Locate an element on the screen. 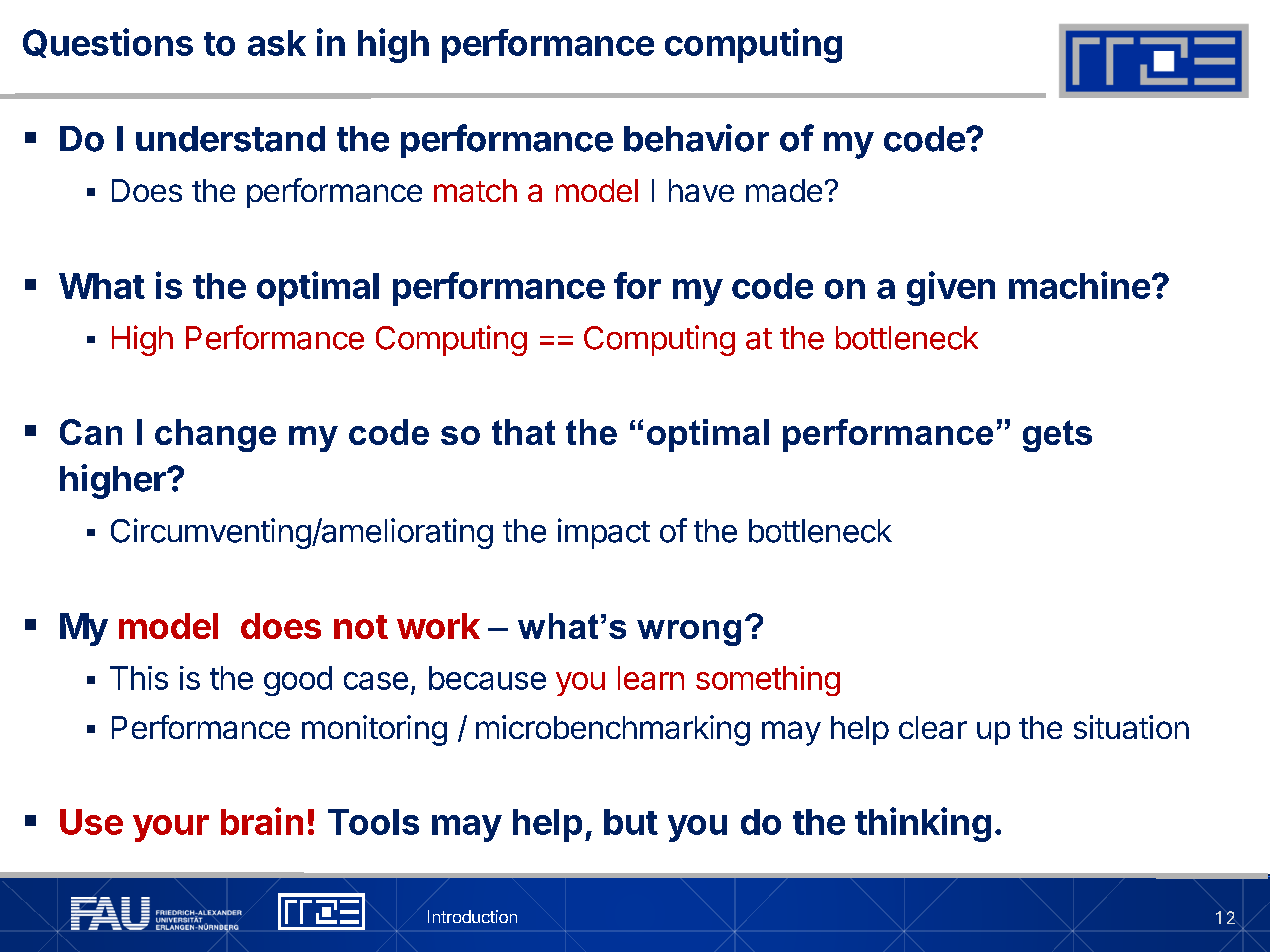 The image size is (1270, 952). clear is located at coordinates (933, 727).
